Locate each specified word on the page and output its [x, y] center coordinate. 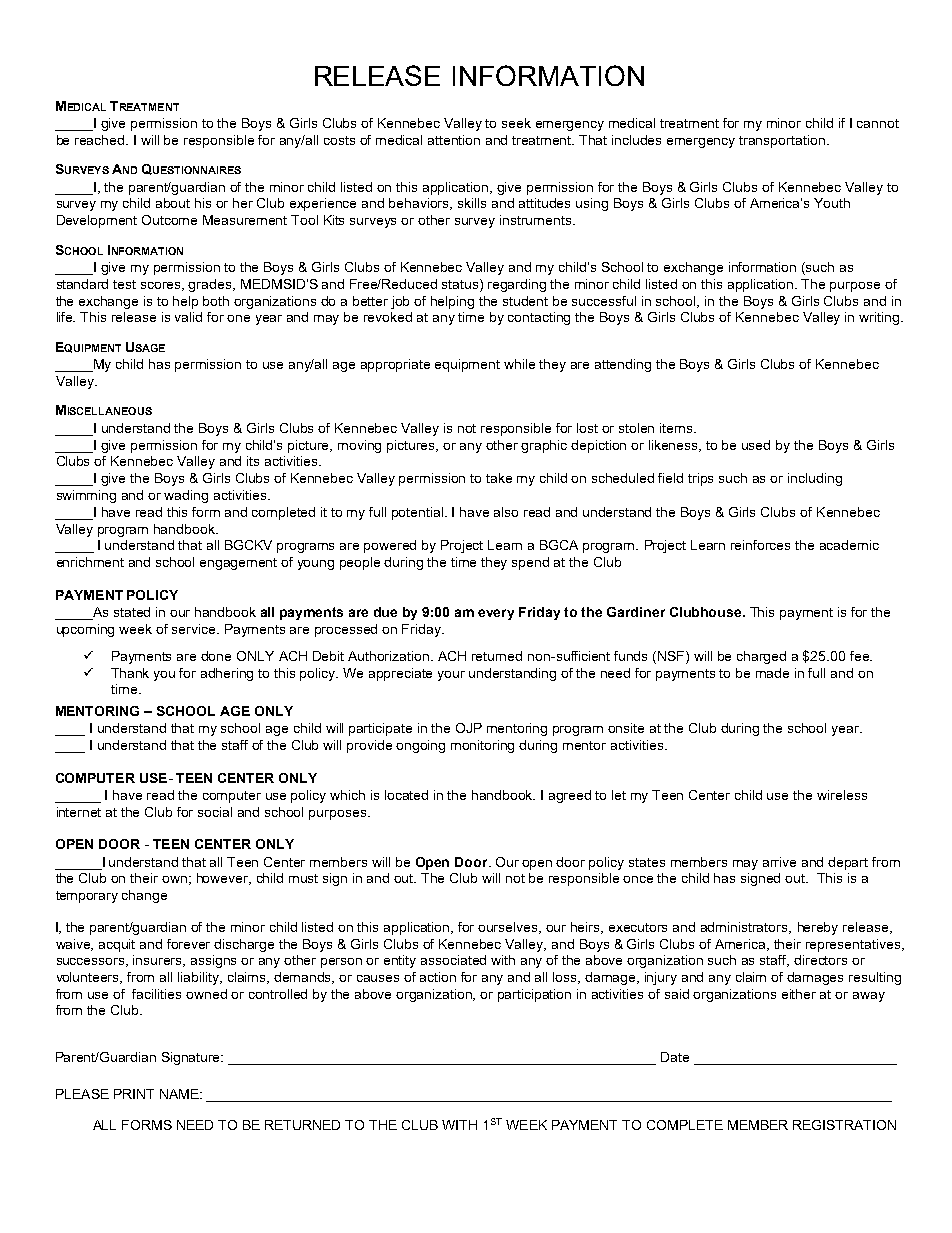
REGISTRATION [844, 1125]
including [815, 479]
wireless [842, 795]
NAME [180, 1094]
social [215, 812]
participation [534, 995]
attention [454, 140]
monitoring [482, 746]
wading [186, 496]
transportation [782, 141]
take [499, 478]
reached [101, 140]
